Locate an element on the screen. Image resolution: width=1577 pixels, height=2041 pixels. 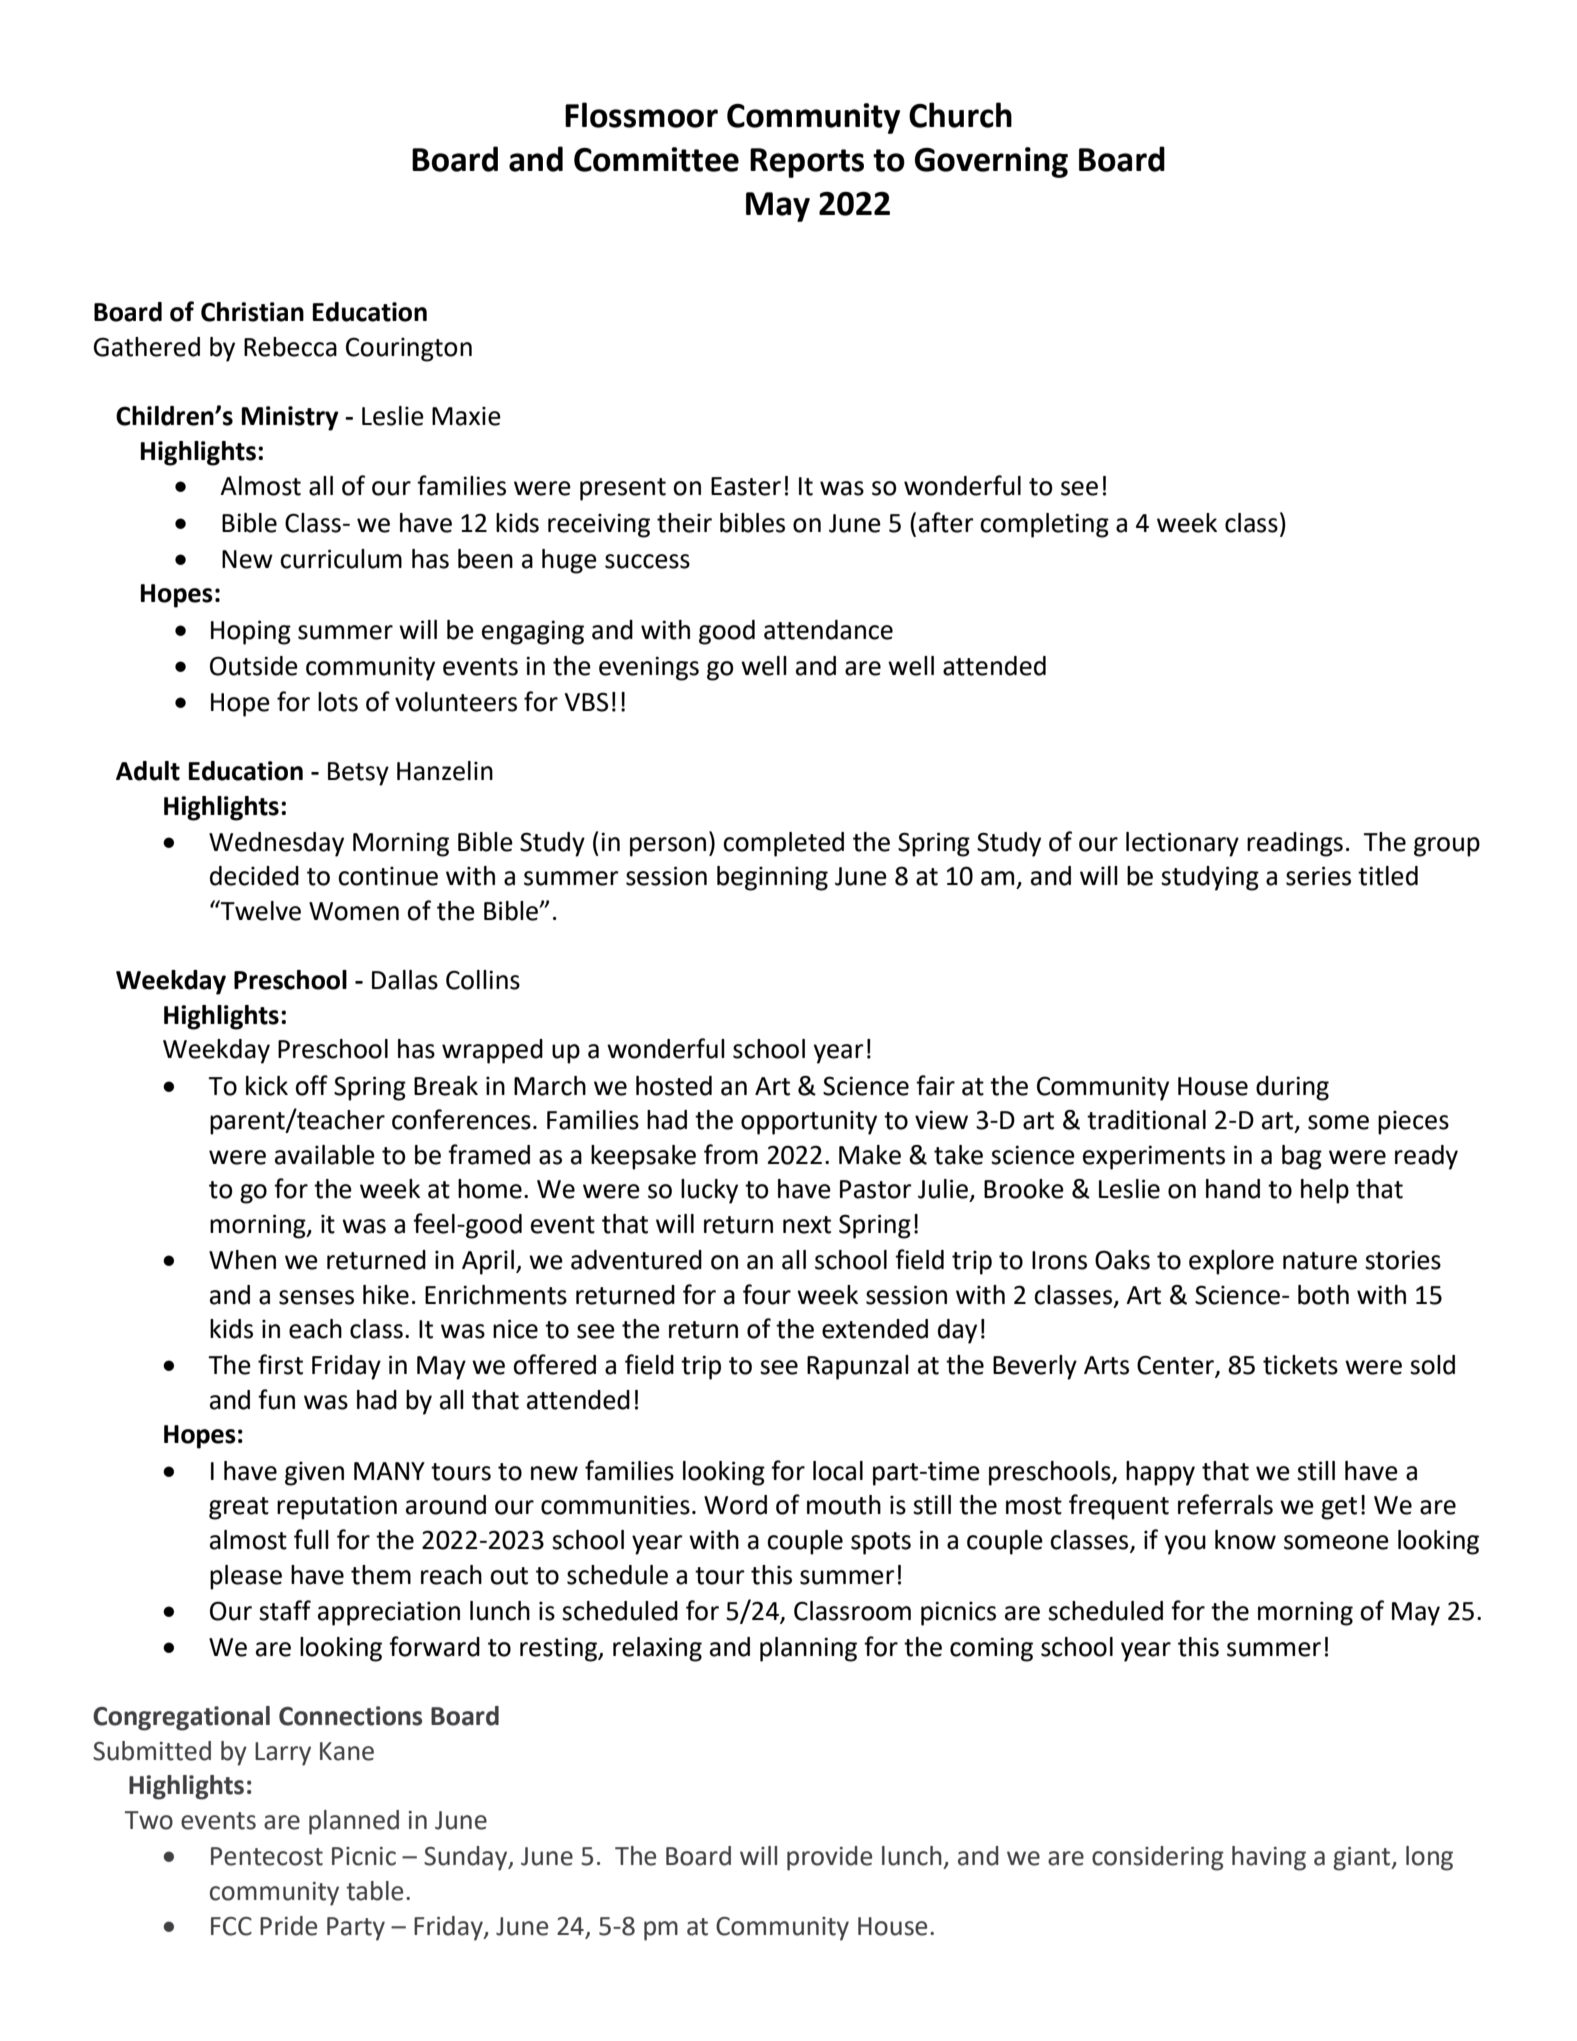
Christian is located at coordinates (252, 312).
